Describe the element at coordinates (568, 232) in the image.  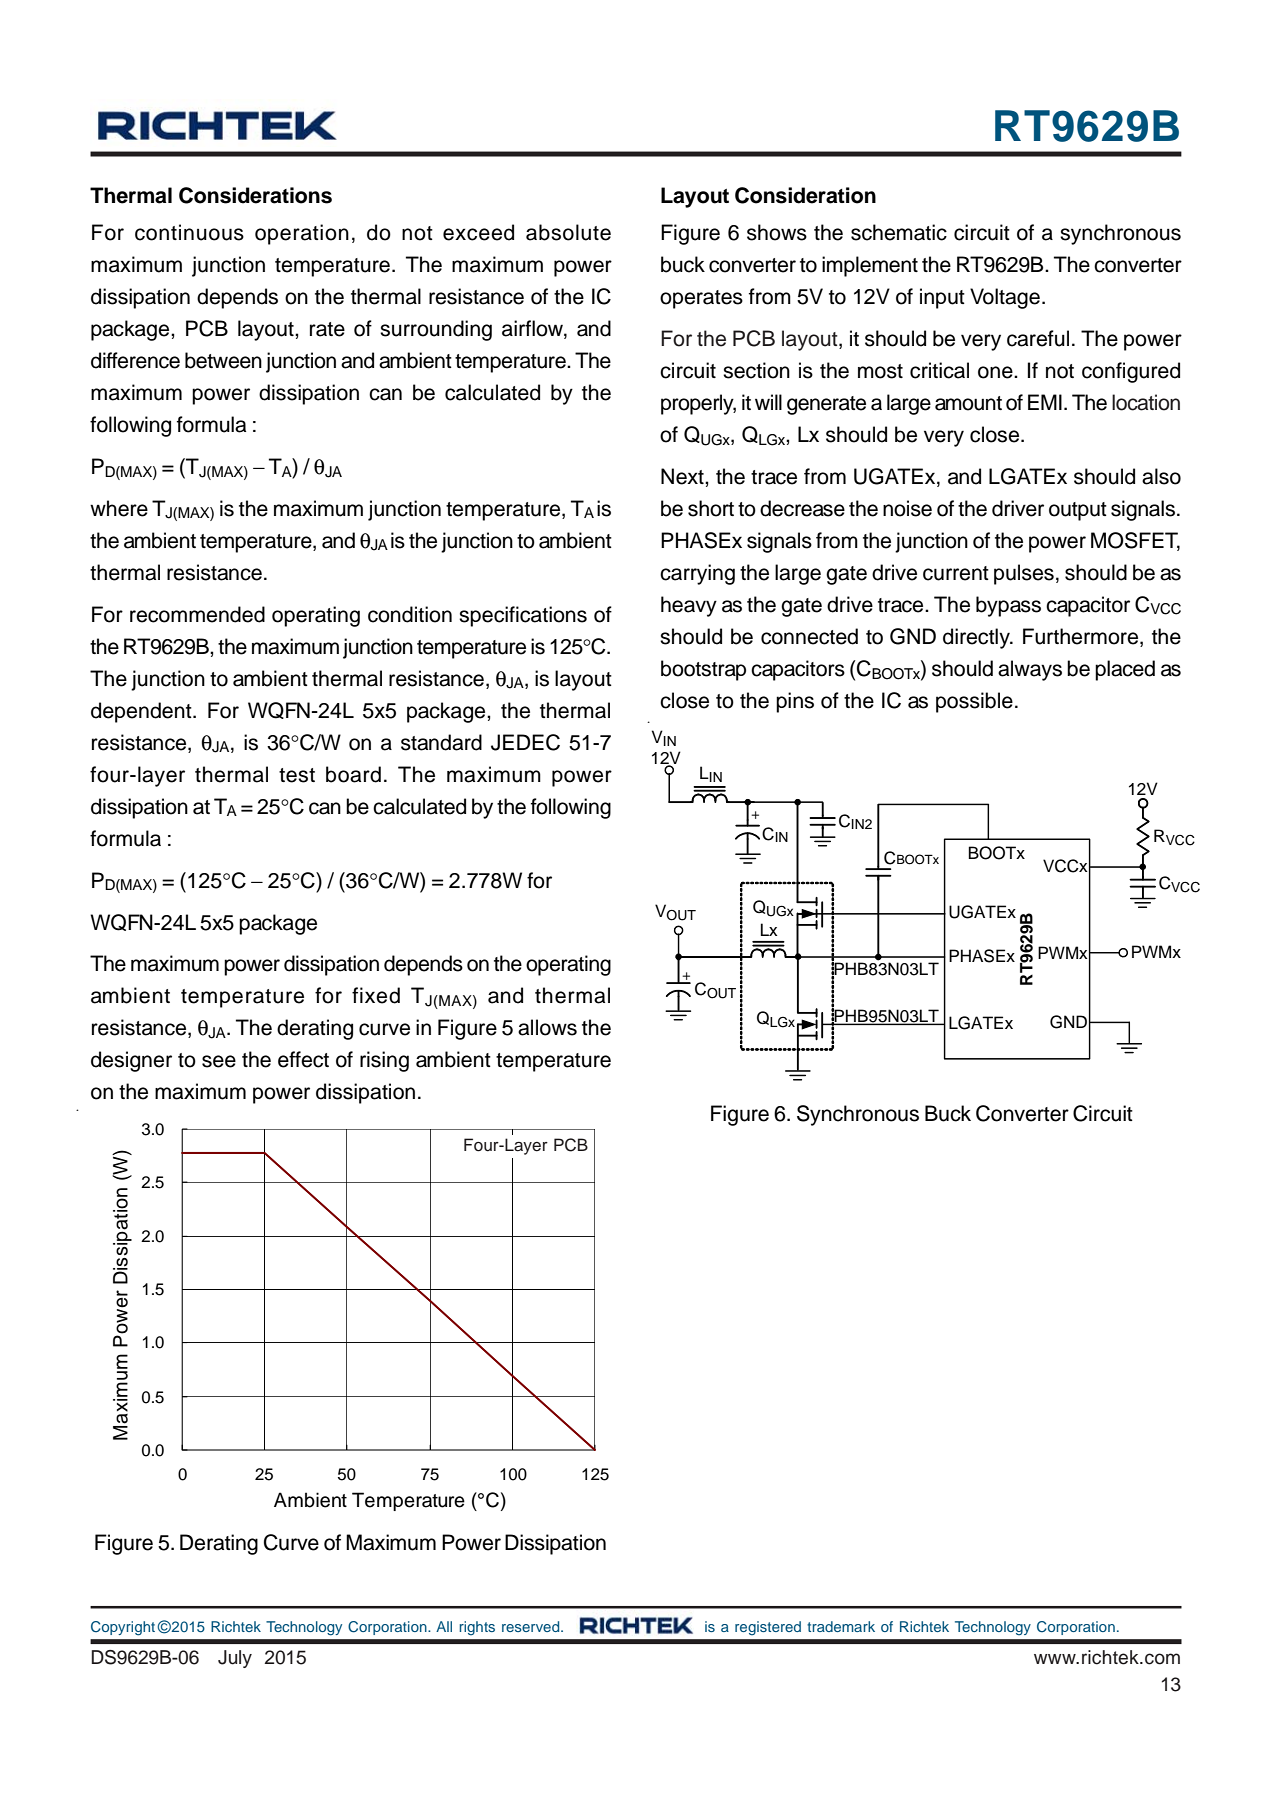
I see `absolute` at that location.
